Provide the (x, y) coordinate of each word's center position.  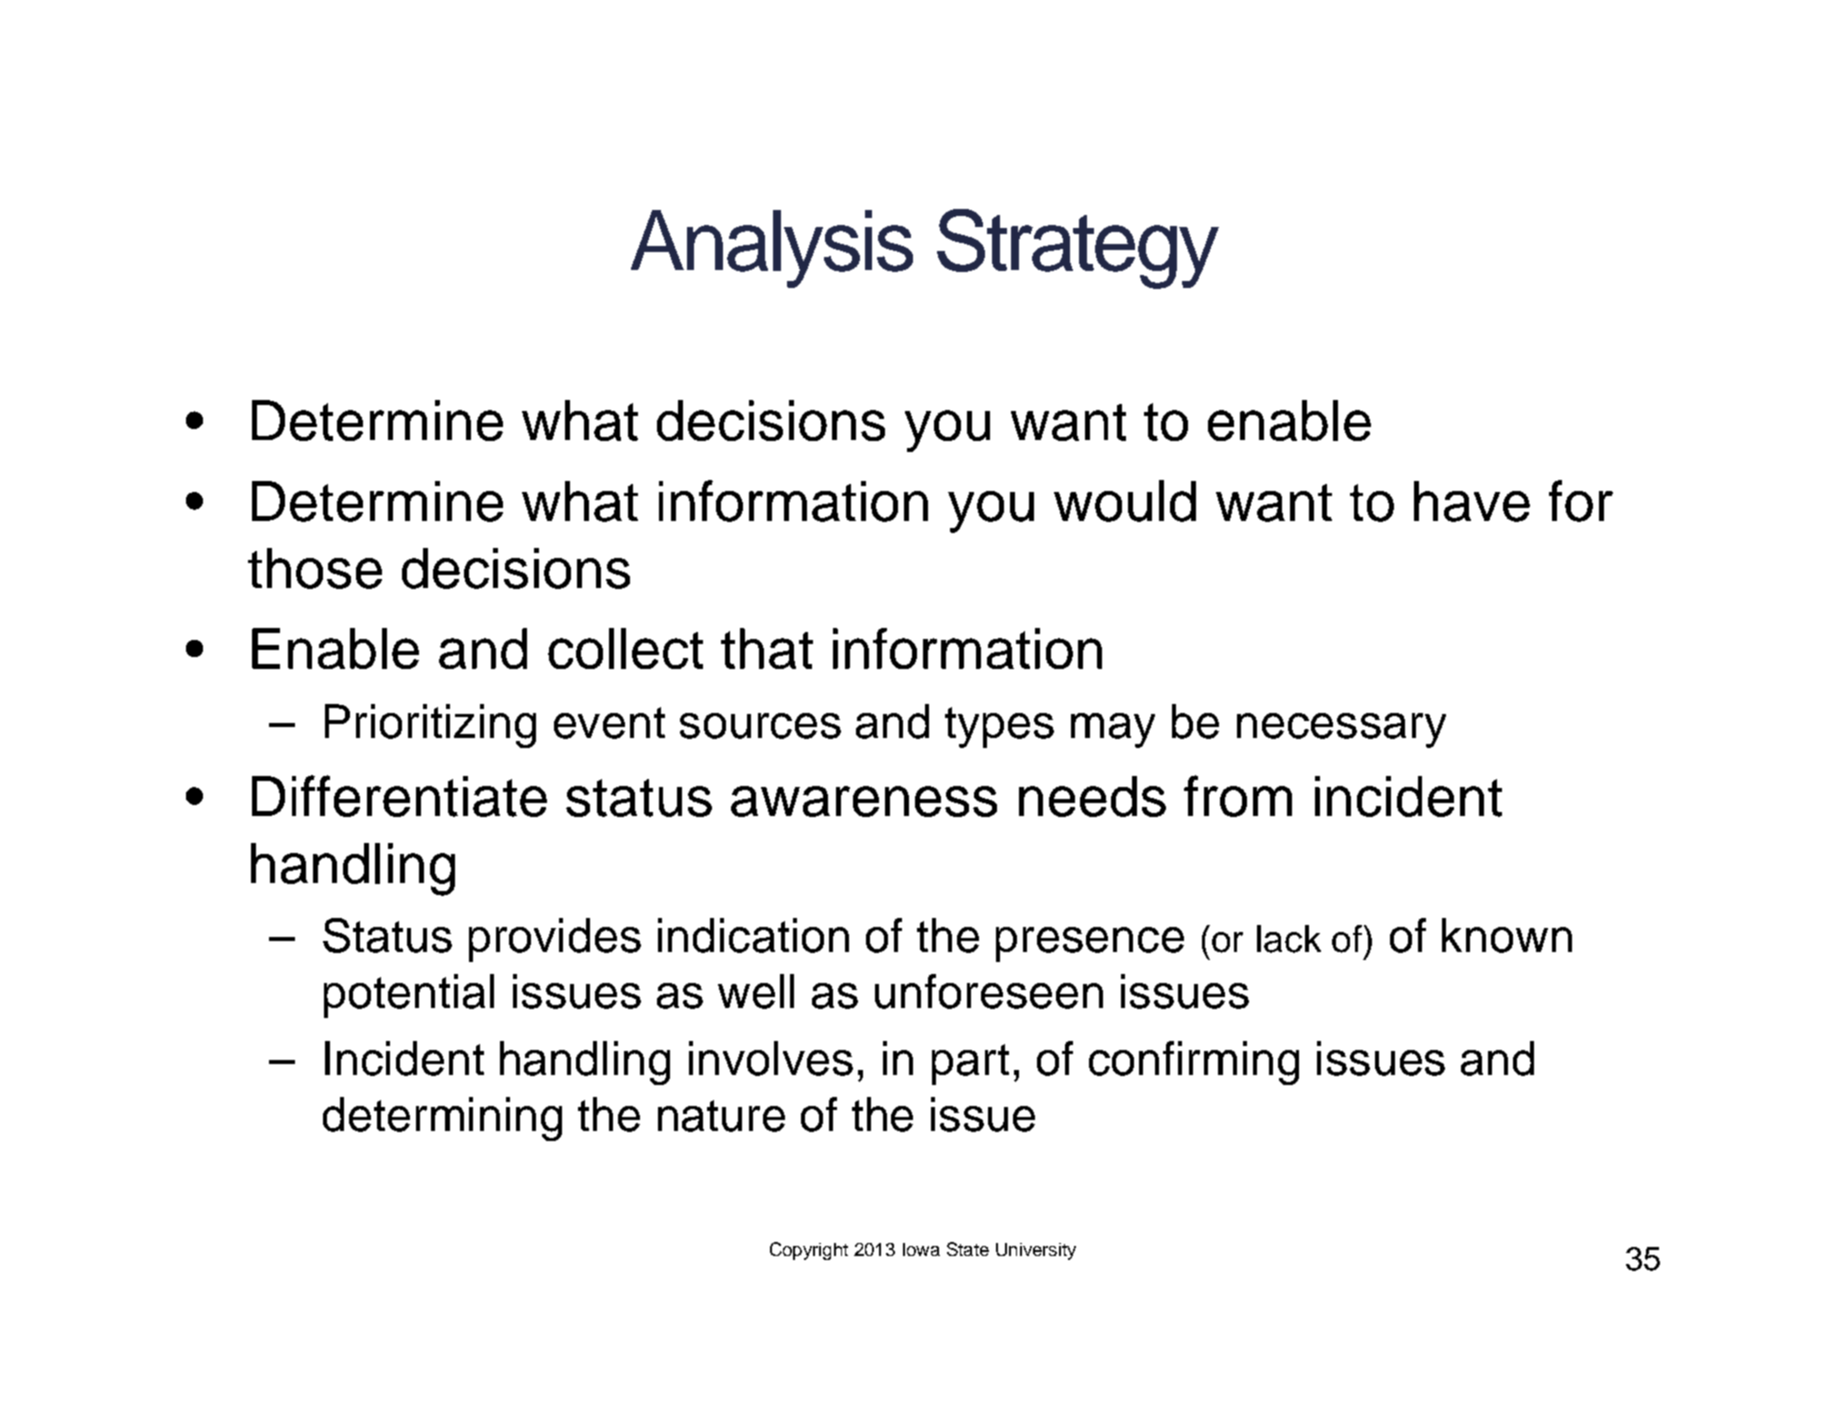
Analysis (772, 249)
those (315, 568)
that (767, 648)
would (1125, 501)
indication (753, 935)
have (1472, 501)
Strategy (1078, 249)
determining (442, 1119)
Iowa (921, 1249)
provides (555, 940)
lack (1289, 939)
